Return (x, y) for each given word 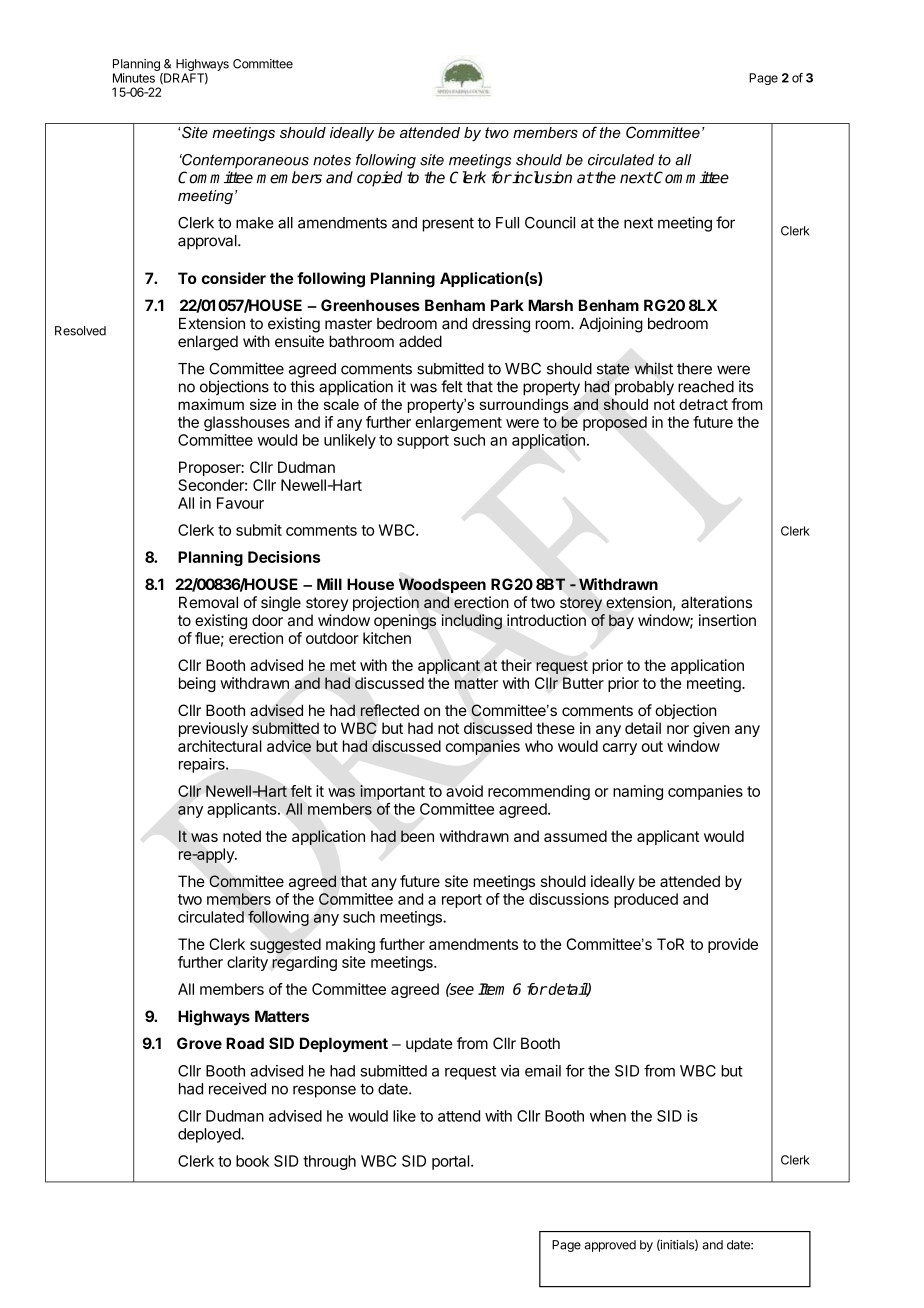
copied (380, 179)
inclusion (541, 177)
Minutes (134, 78)
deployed (210, 1135)
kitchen (387, 638)
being (197, 684)
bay (621, 621)
